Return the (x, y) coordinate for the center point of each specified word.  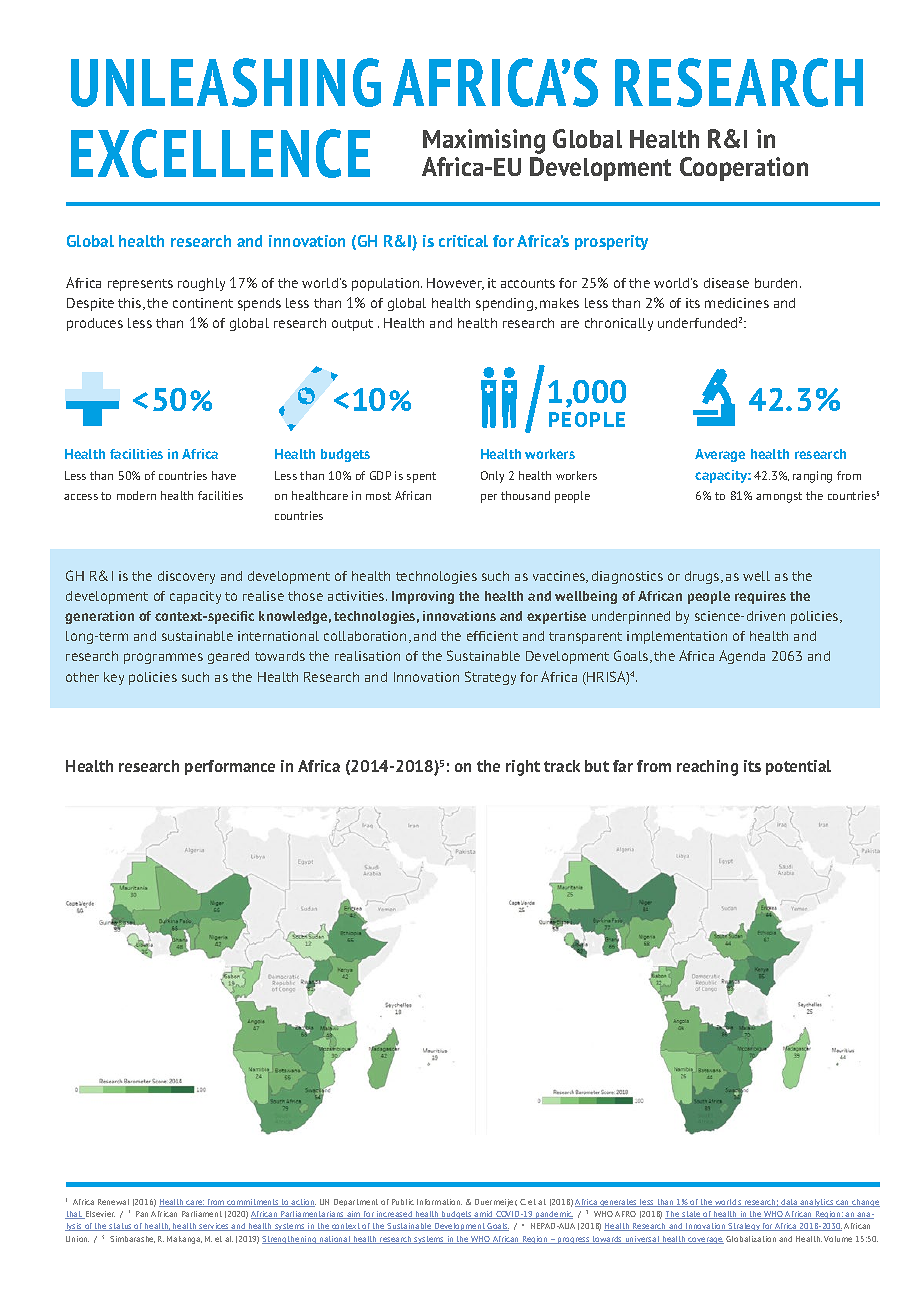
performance (230, 767)
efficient (492, 636)
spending (504, 304)
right (523, 768)
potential (798, 767)
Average (720, 455)
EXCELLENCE (220, 153)
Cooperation (744, 169)
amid (484, 1215)
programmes (163, 658)
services (214, 1227)
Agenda (742, 657)
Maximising (484, 141)
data (790, 1203)
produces (95, 324)
